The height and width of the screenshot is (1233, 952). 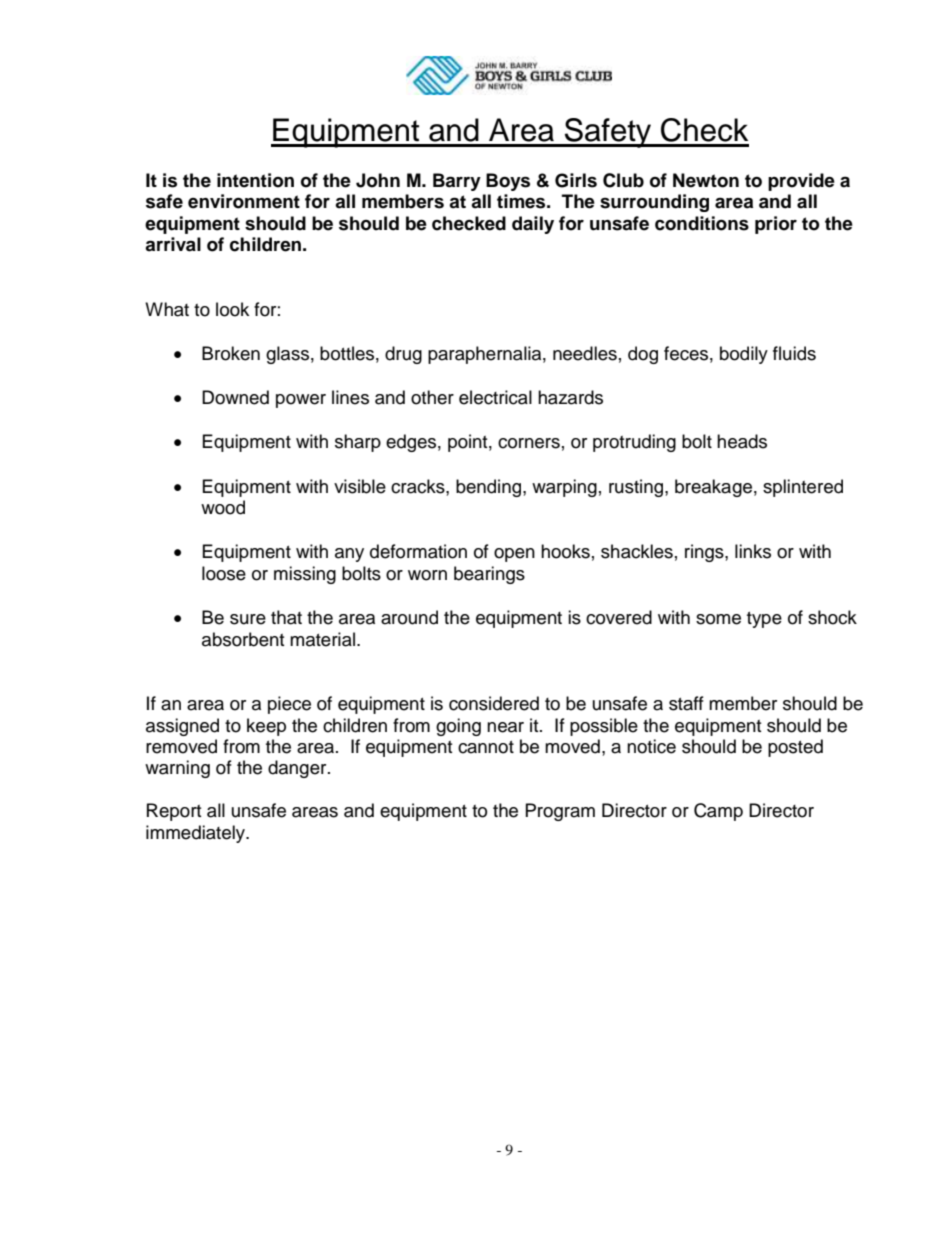 What do you see at coordinates (508, 182) in the screenshot?
I see `Boys` at bounding box center [508, 182].
